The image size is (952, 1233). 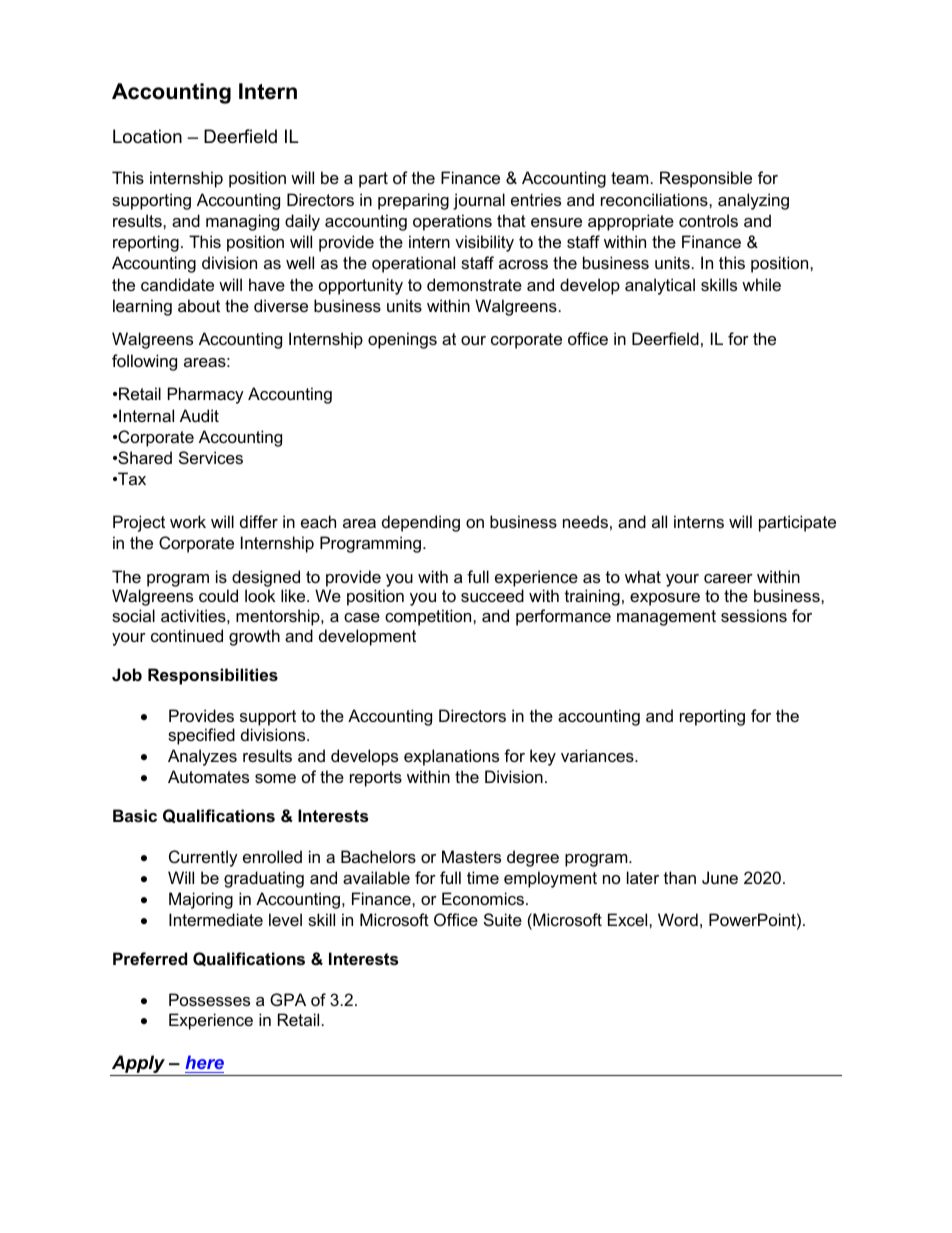 What do you see at coordinates (421, 523) in the screenshot?
I see `depending` at bounding box center [421, 523].
